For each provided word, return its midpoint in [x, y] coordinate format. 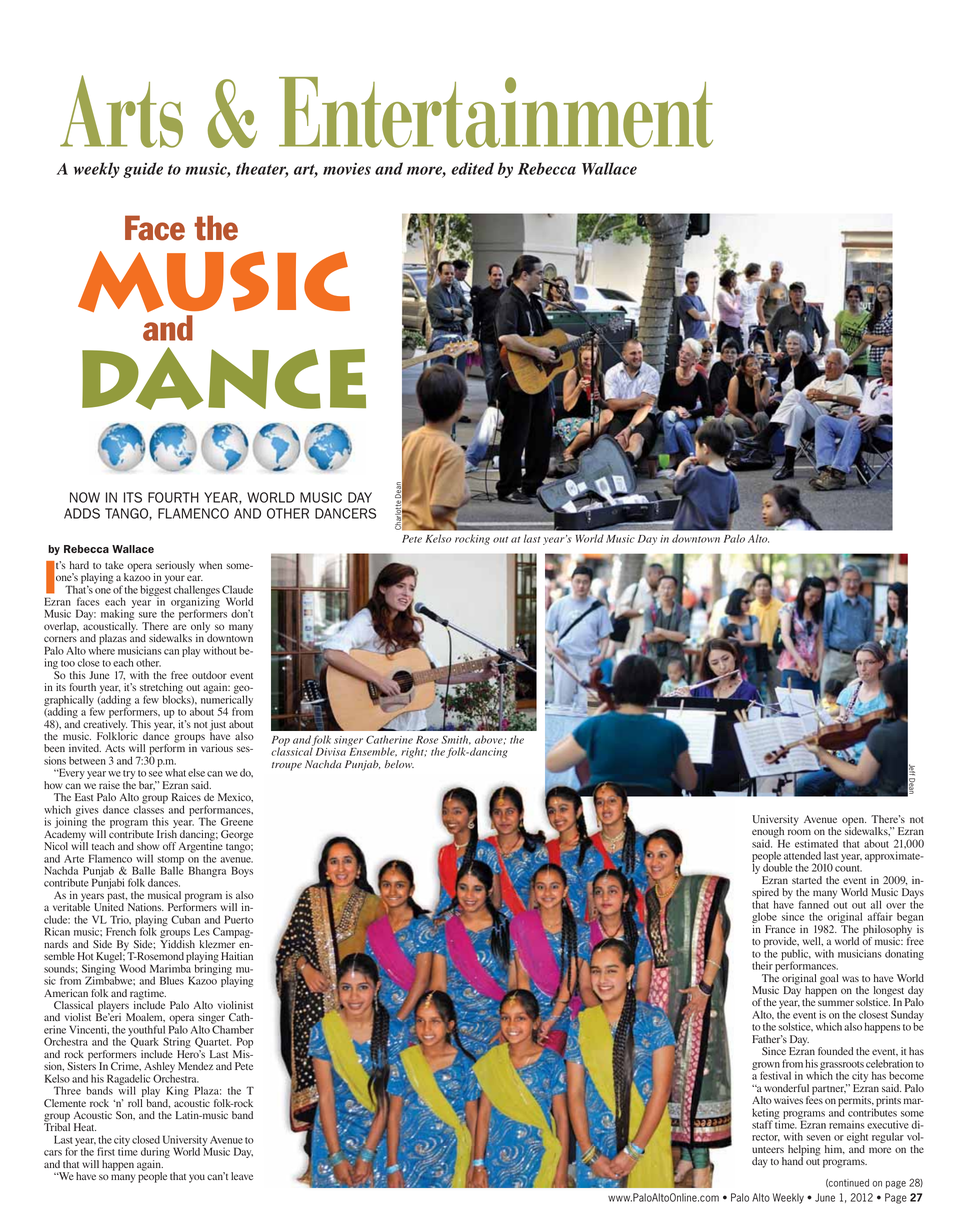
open [854, 822]
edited [472, 168]
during [155, 1154]
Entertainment [496, 112]
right [413, 752]
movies [347, 169]
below [399, 764]
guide [143, 170]
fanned [814, 904]
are [179, 627]
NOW [85, 497]
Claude [237, 589]
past [117, 898]
